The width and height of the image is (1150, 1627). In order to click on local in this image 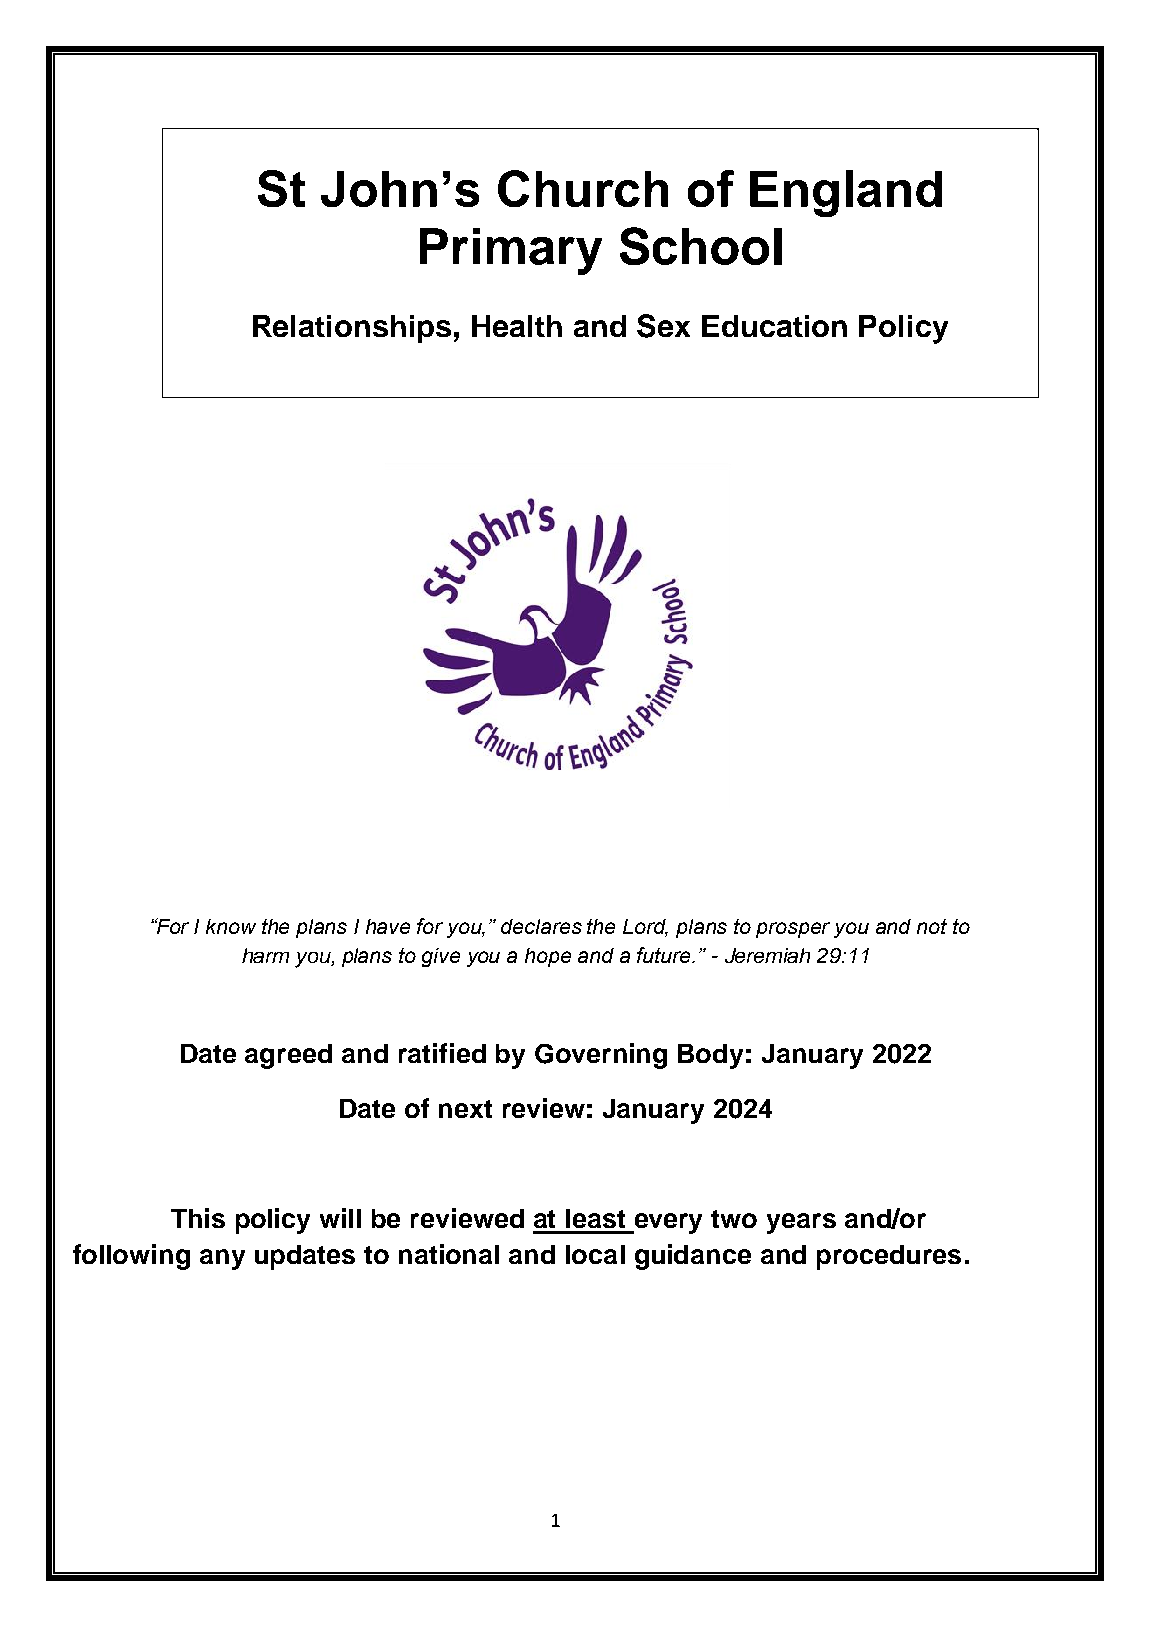, I will do `click(595, 1254)`.
